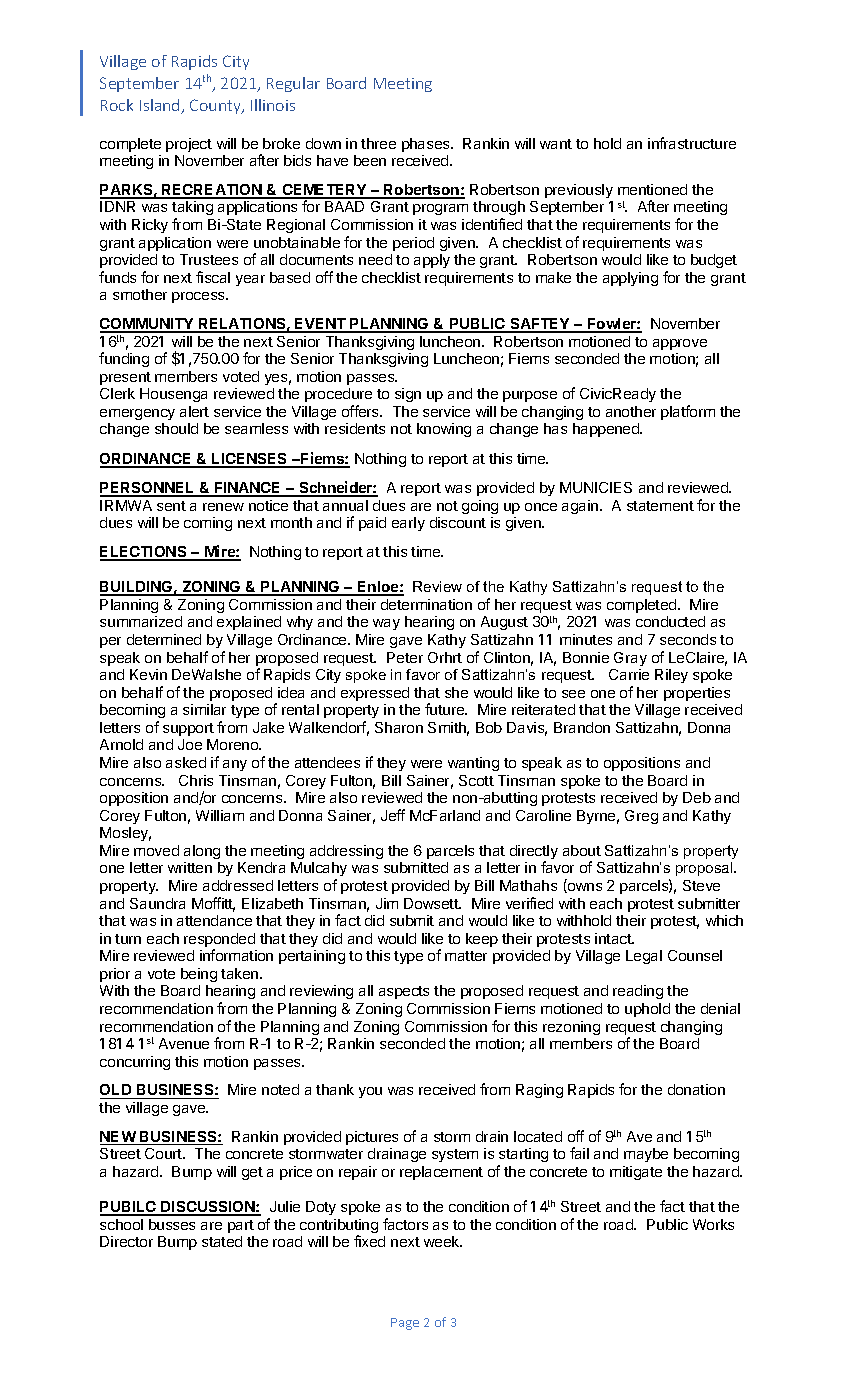  What do you see at coordinates (671, 676) in the document?
I see `Riley` at bounding box center [671, 676].
